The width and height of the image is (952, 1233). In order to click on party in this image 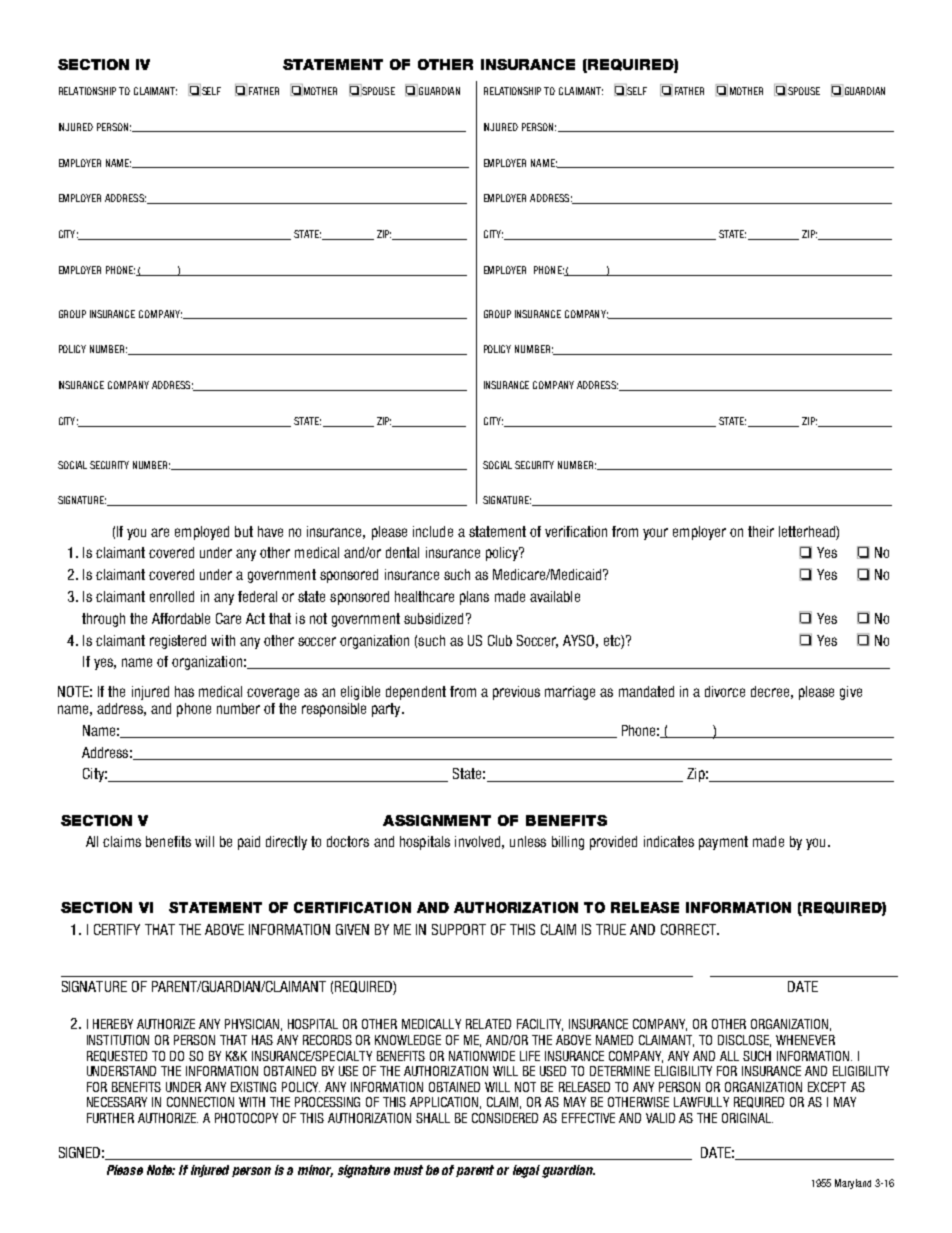, I will do `click(387, 710)`.
